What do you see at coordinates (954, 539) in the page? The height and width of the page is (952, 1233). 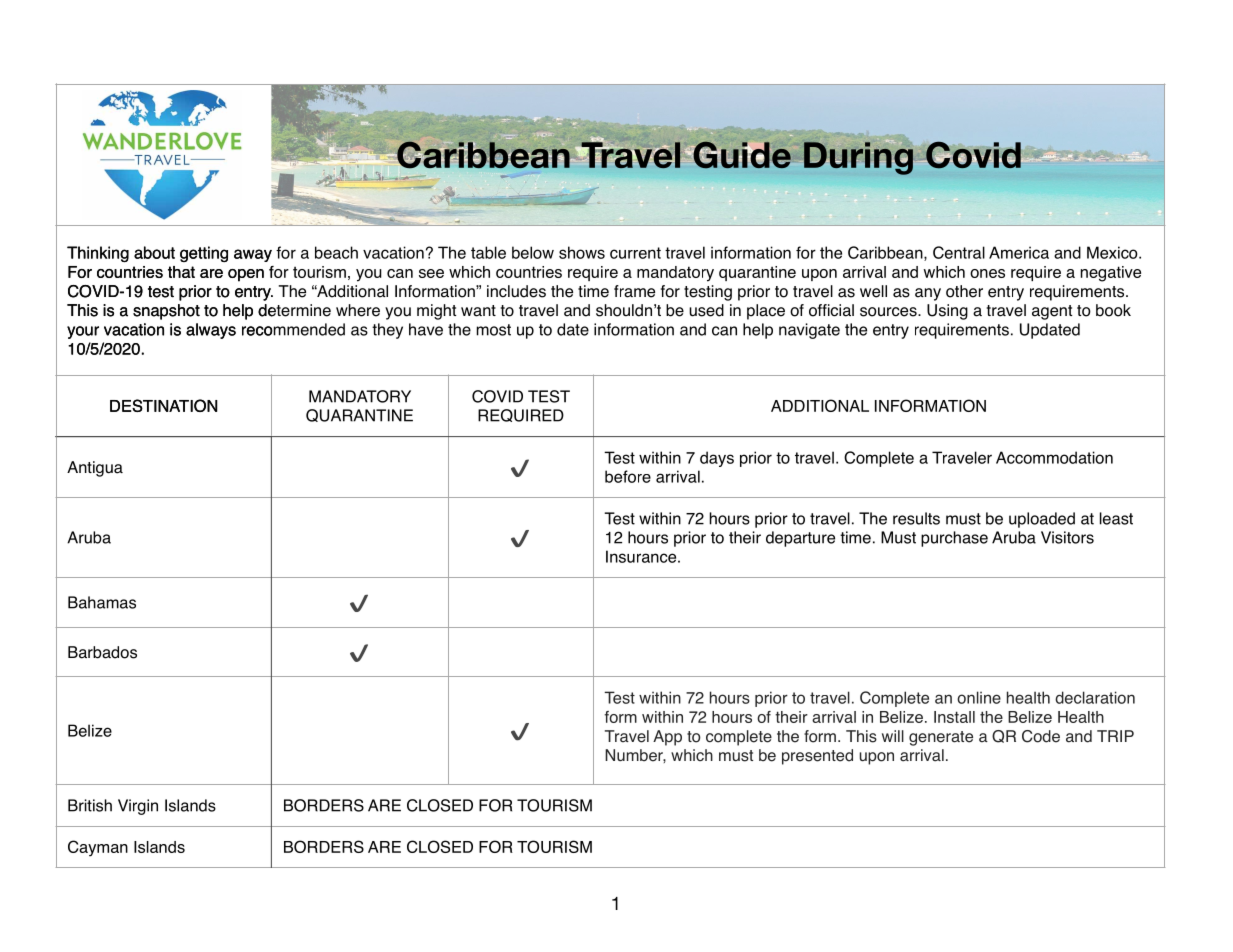 I see `purchase` at bounding box center [954, 539].
